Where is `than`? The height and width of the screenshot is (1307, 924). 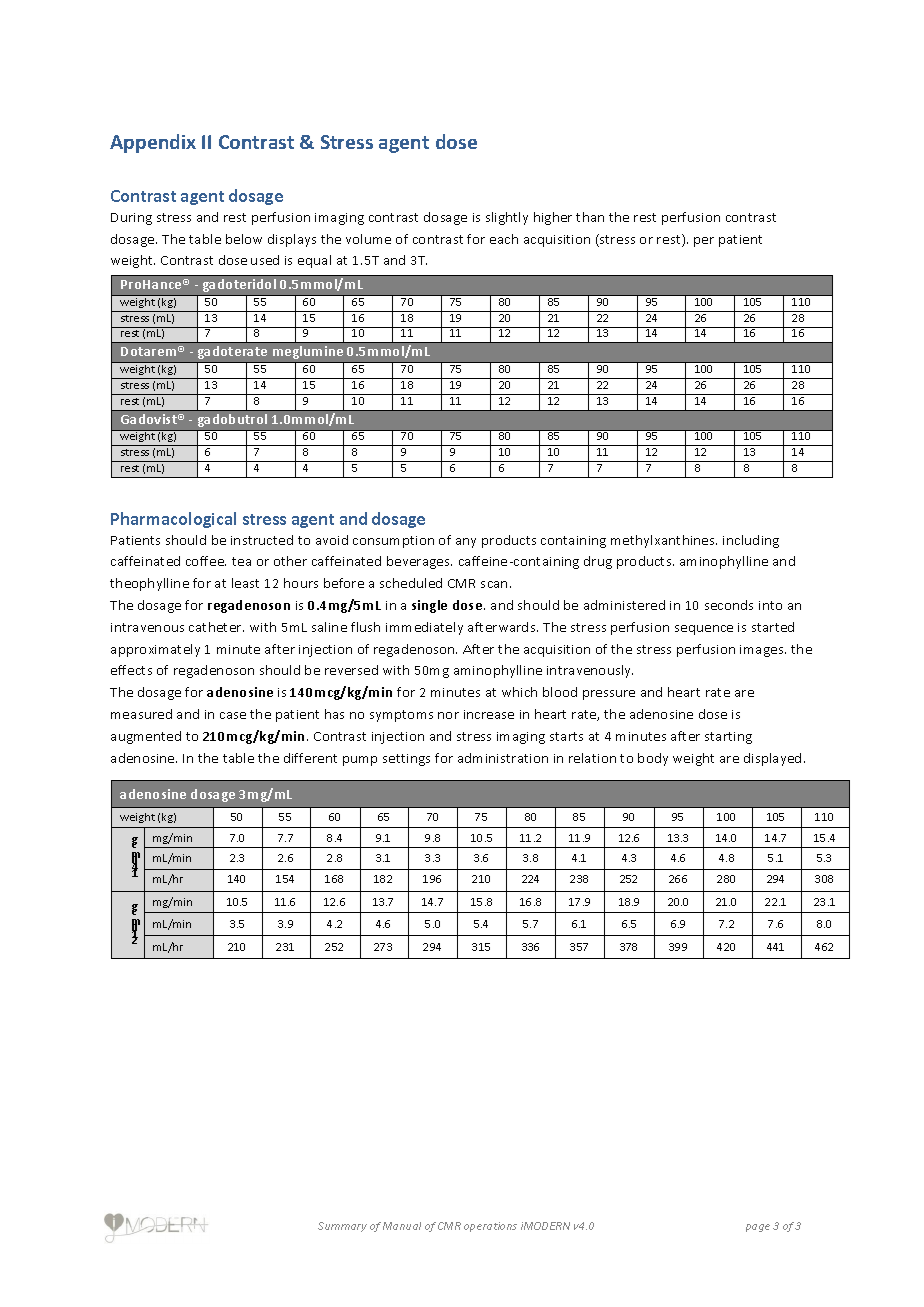 than is located at coordinates (590, 217).
